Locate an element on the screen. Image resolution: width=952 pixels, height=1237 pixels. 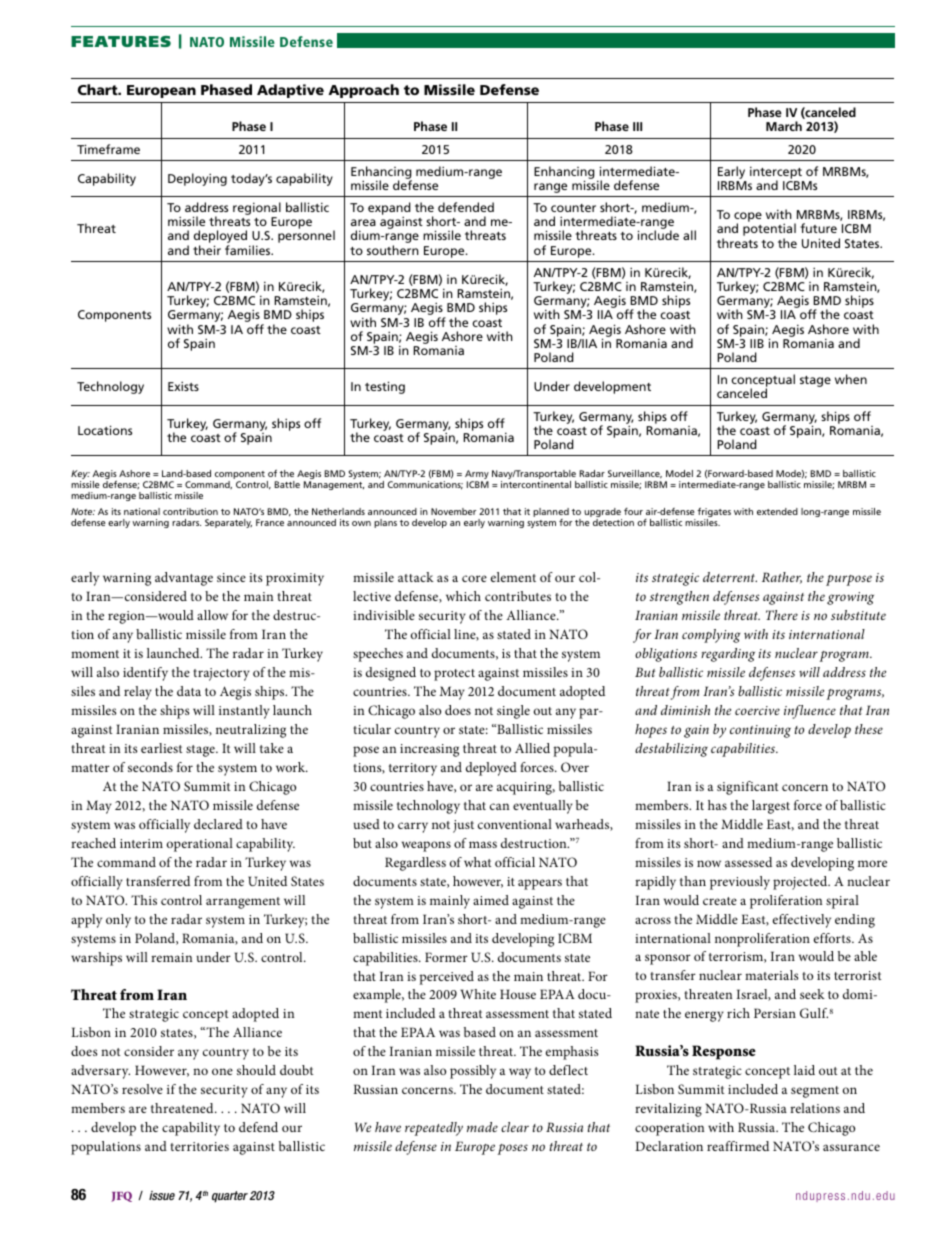
Approach is located at coordinates (363, 91).
